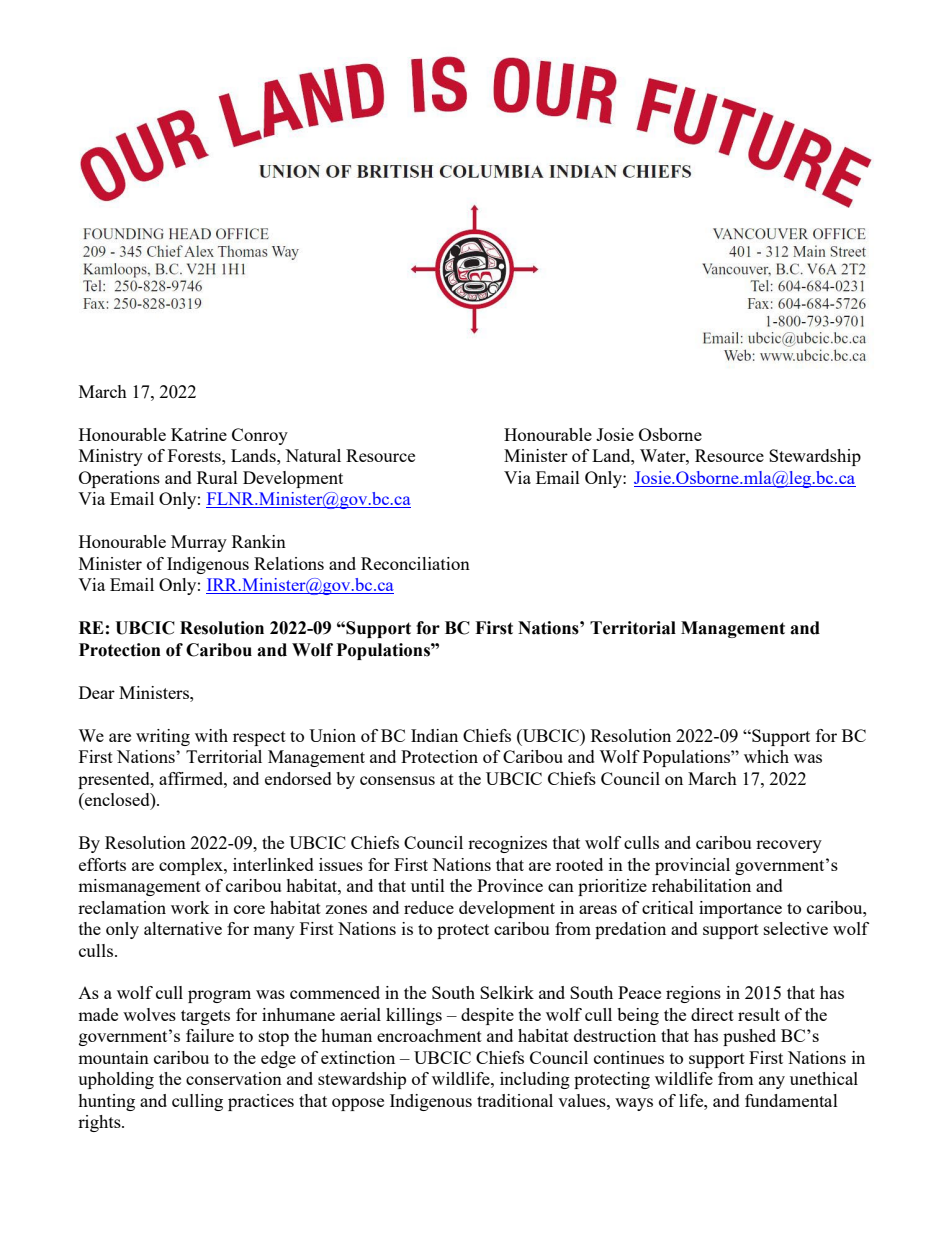  I want to click on conservation, so click(234, 1078).
